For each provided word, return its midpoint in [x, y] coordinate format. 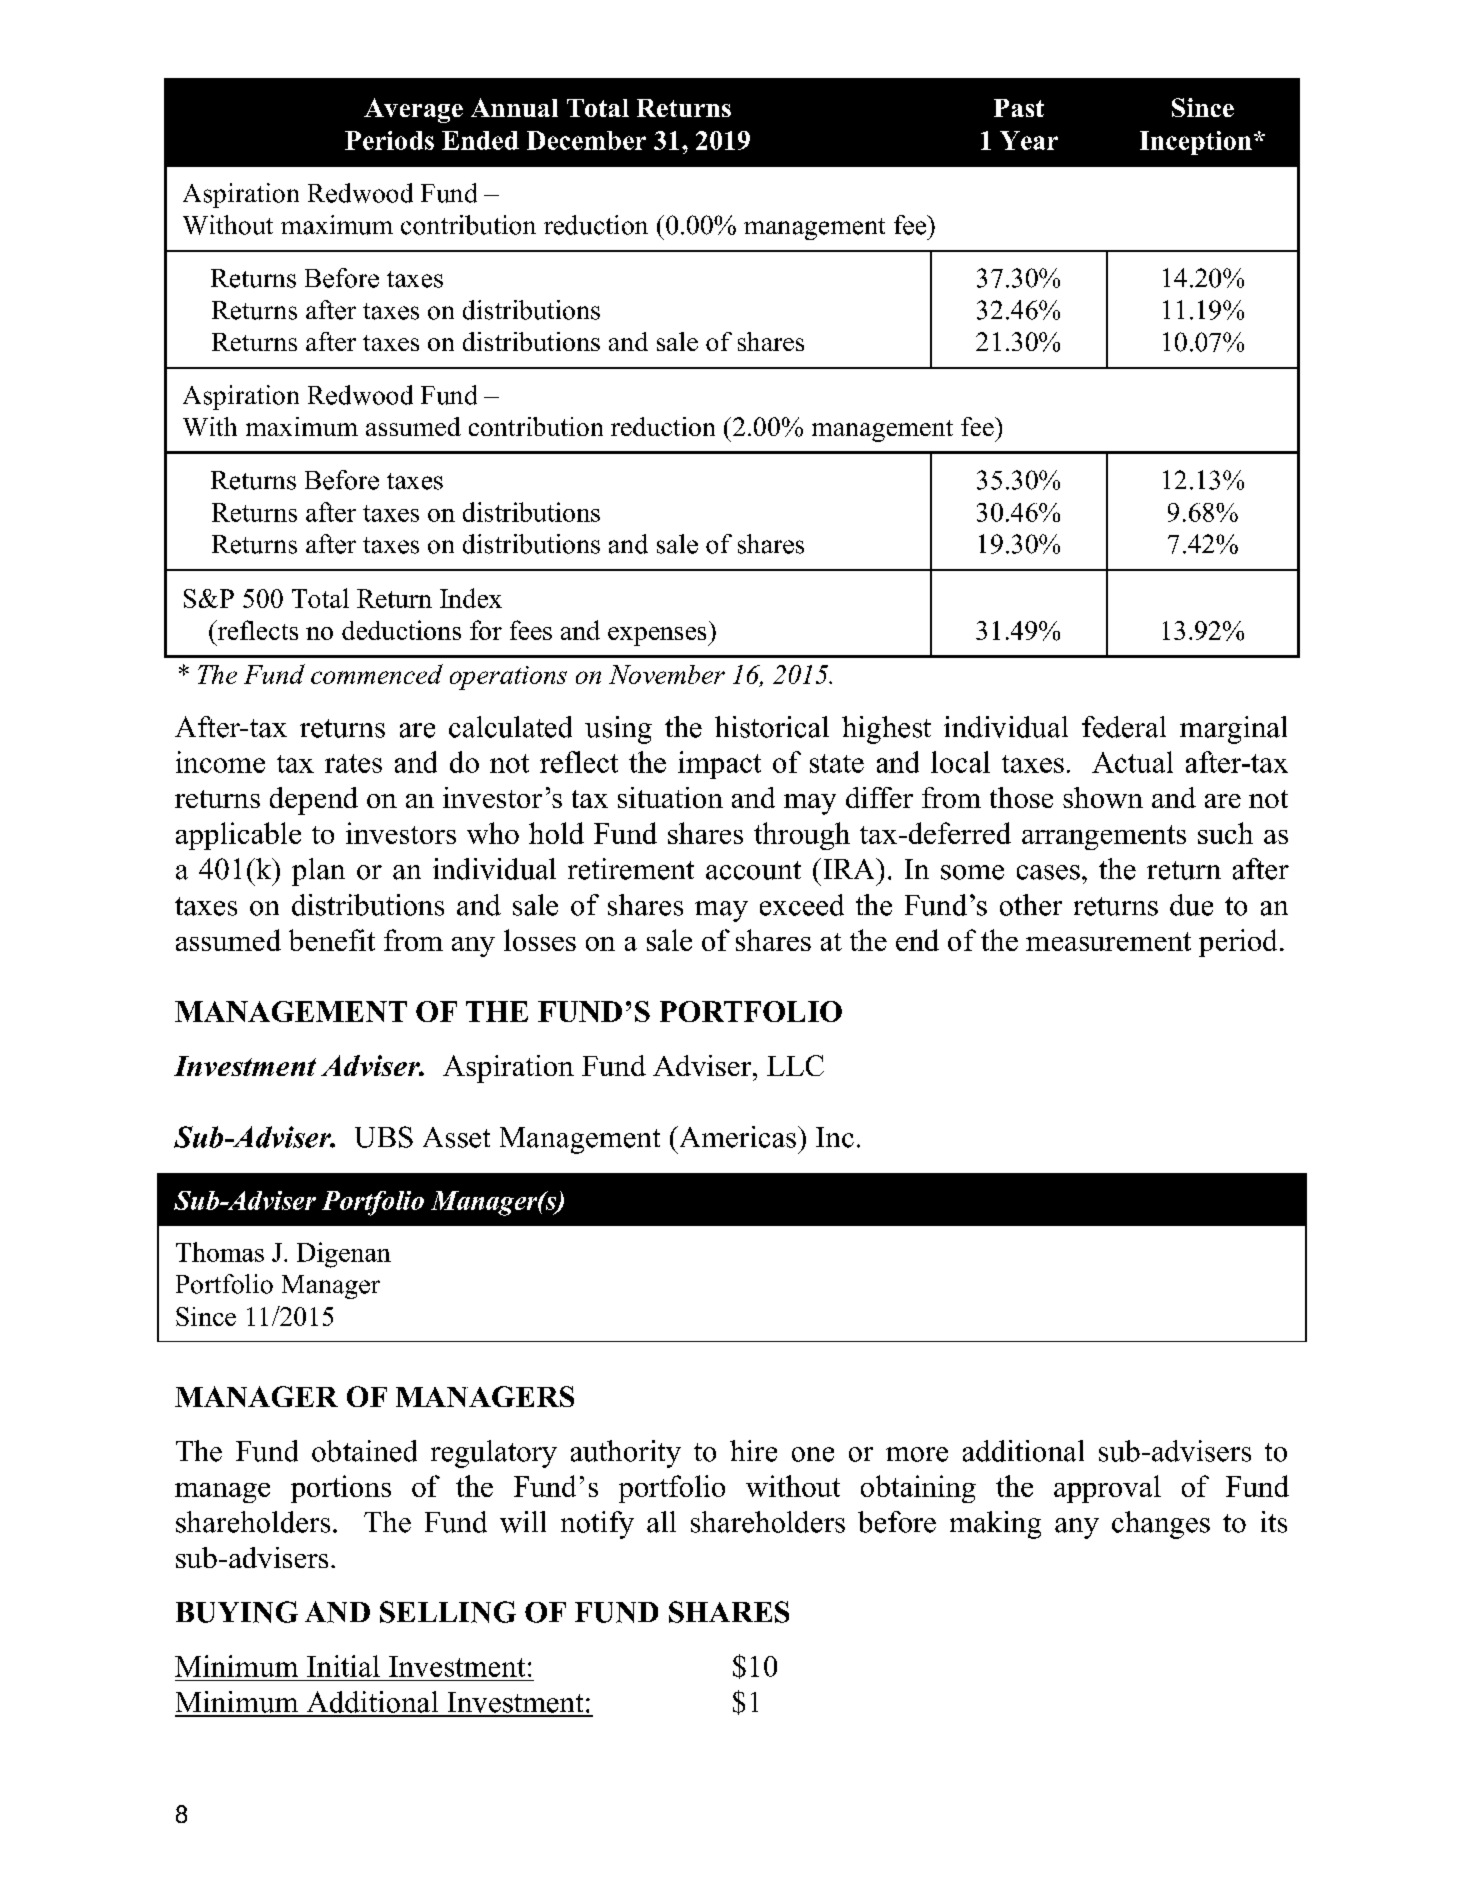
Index [471, 598]
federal [1124, 727]
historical [772, 727]
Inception [1196, 143]
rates [353, 763]
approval [1107, 1489]
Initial [343, 1666]
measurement [1108, 941]
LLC [795, 1065]
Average [413, 110]
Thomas [220, 1252]
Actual [1132, 762]
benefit [332, 940]
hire [753, 1451]
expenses [658, 636]
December [586, 140]
